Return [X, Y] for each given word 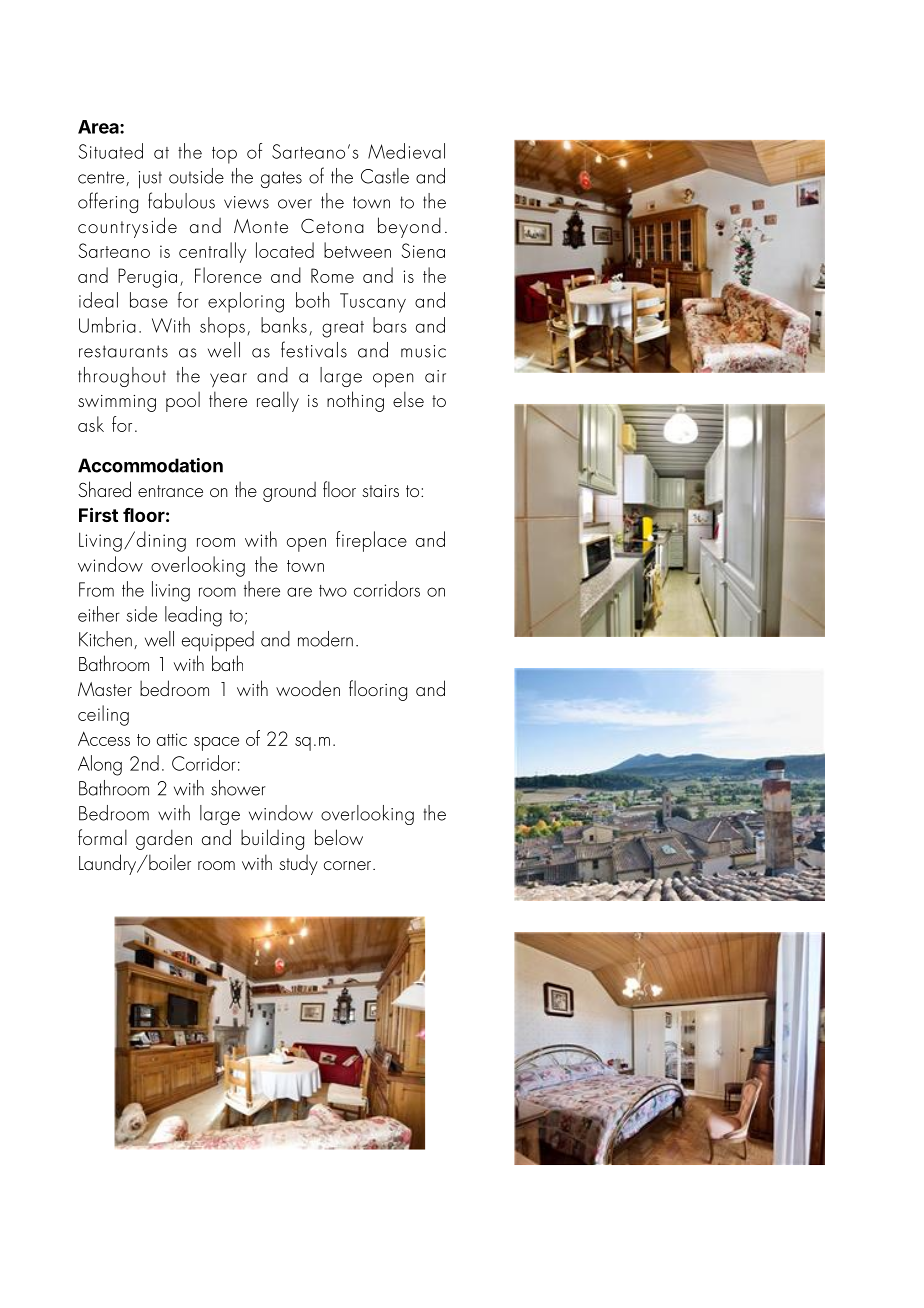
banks [284, 325]
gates [281, 179]
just [150, 180]
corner [349, 865]
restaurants [123, 351]
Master [105, 689]
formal [102, 837]
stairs [380, 491]
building [272, 839]
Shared [104, 489]
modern [325, 639]
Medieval [406, 151]
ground [289, 492]
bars [389, 325]
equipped [218, 641]
